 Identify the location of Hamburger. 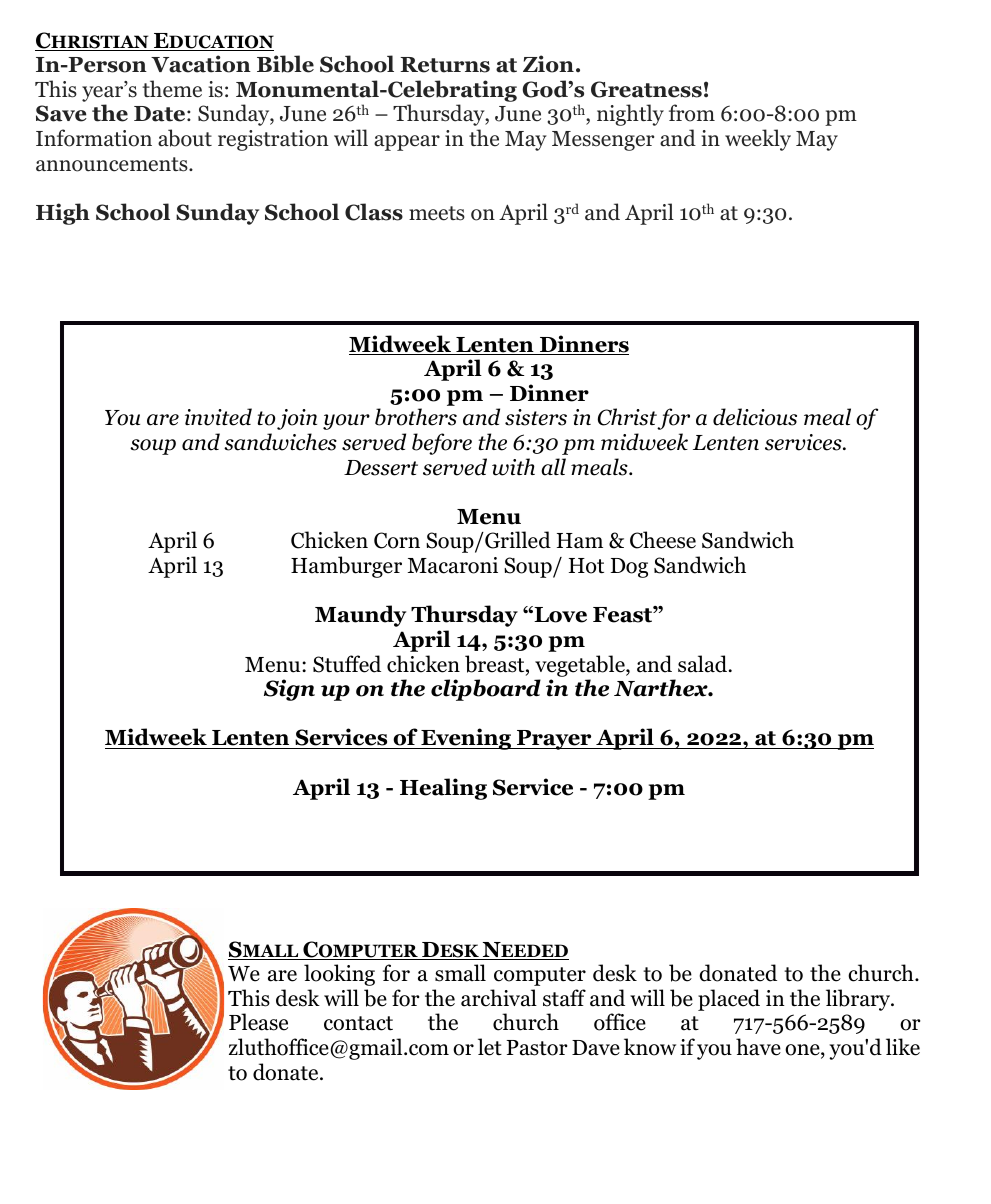
(346, 567).
